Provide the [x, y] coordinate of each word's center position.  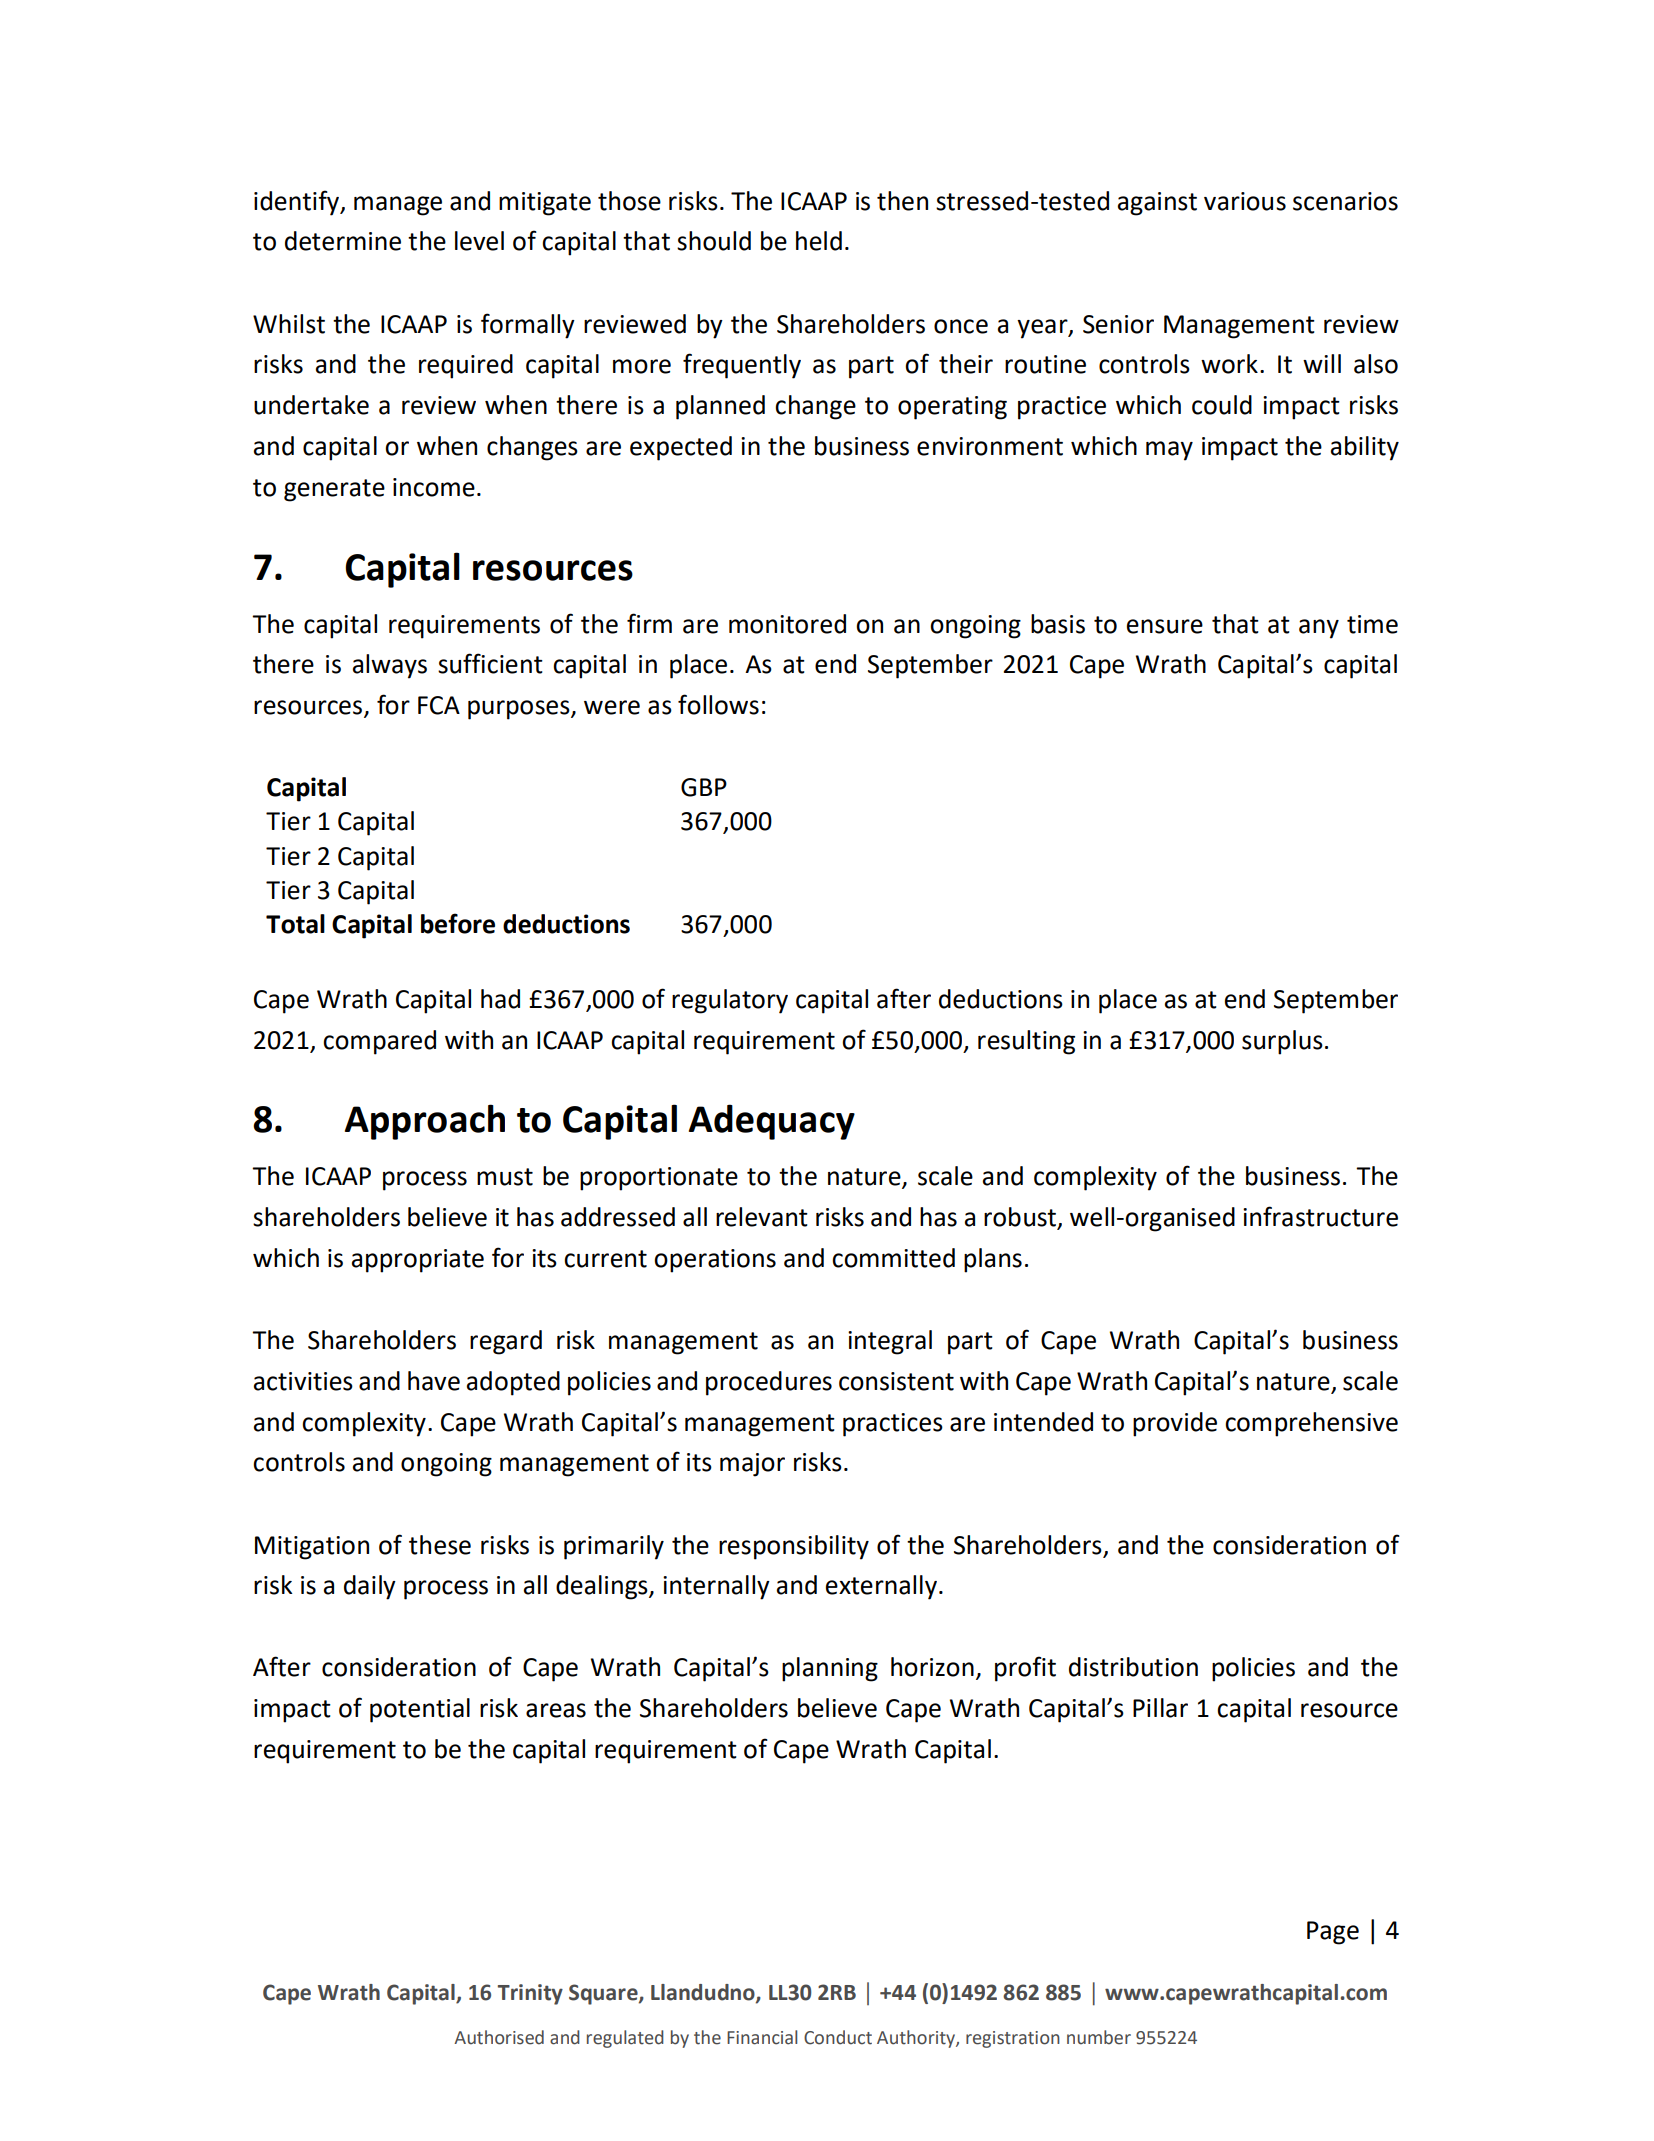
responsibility [794, 1547]
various [1245, 201]
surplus [1282, 1042]
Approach [425, 1122]
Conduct [838, 2037]
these [440, 1545]
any [1319, 629]
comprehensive [1311, 1424]
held [819, 241]
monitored [787, 624]
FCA [439, 705]
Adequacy [772, 1122]
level [479, 241]
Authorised [499, 2037]
